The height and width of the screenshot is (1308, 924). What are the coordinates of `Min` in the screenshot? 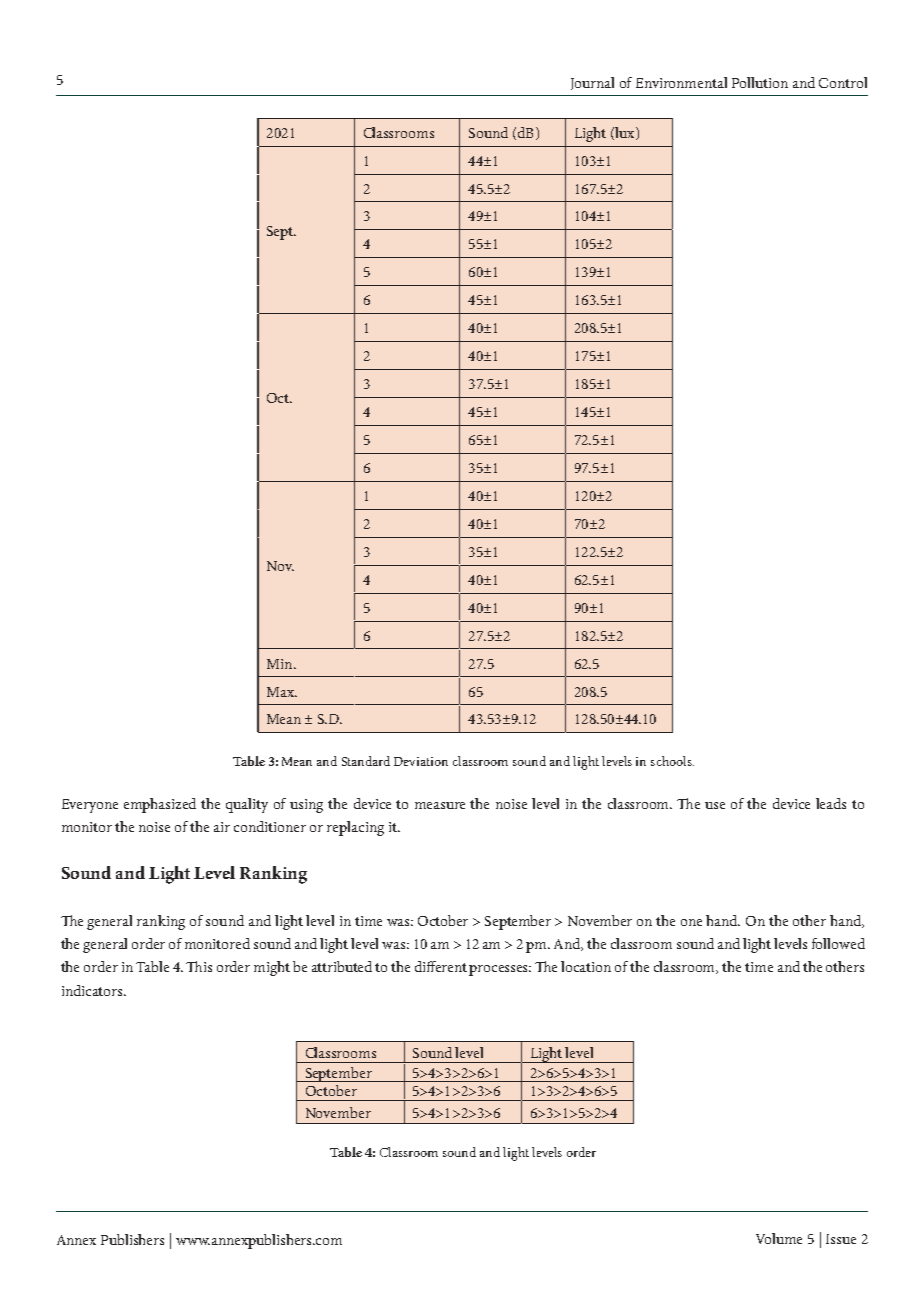 It's located at (281, 664).
